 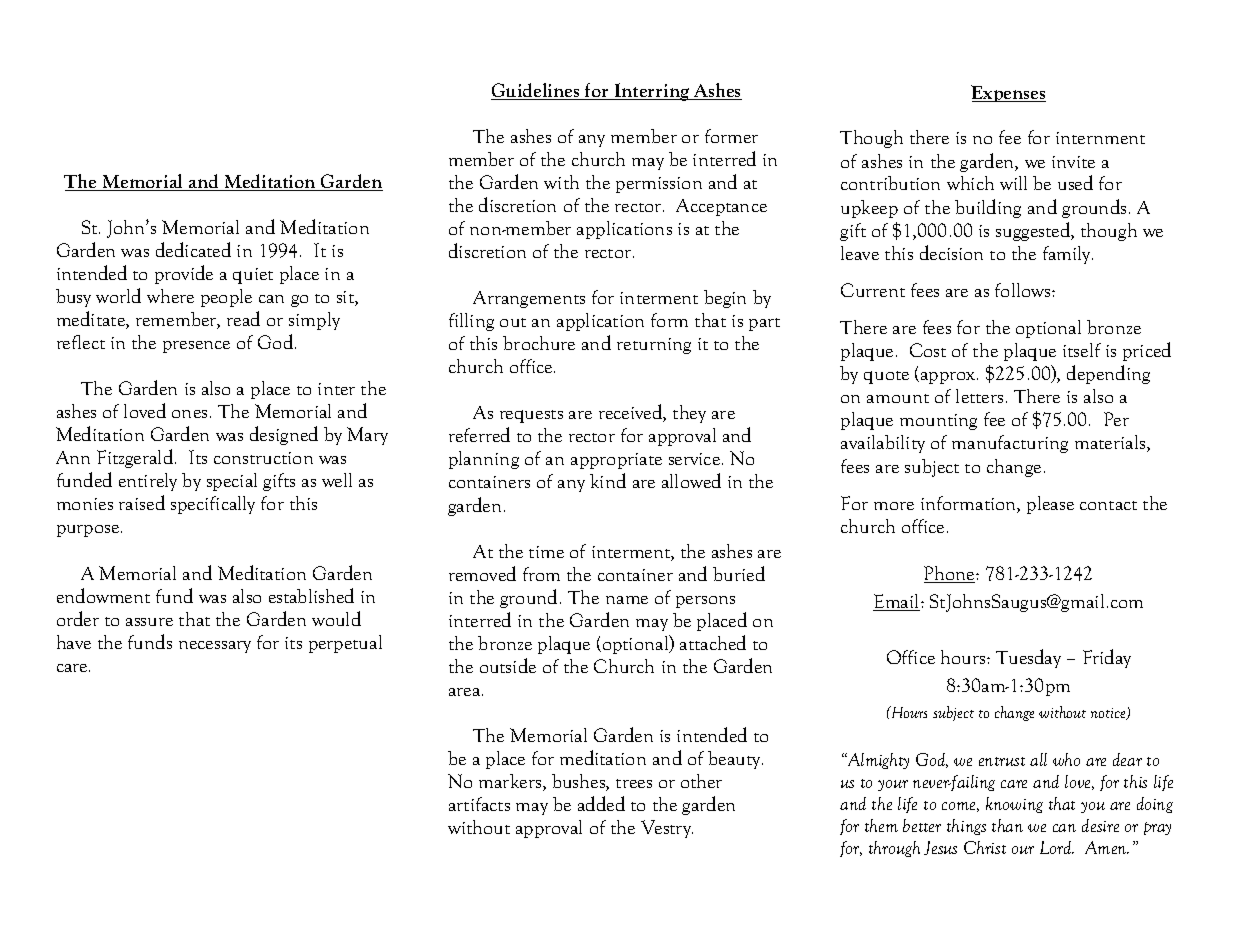 What do you see at coordinates (1008, 93) in the document?
I see `Expenses` at bounding box center [1008, 93].
